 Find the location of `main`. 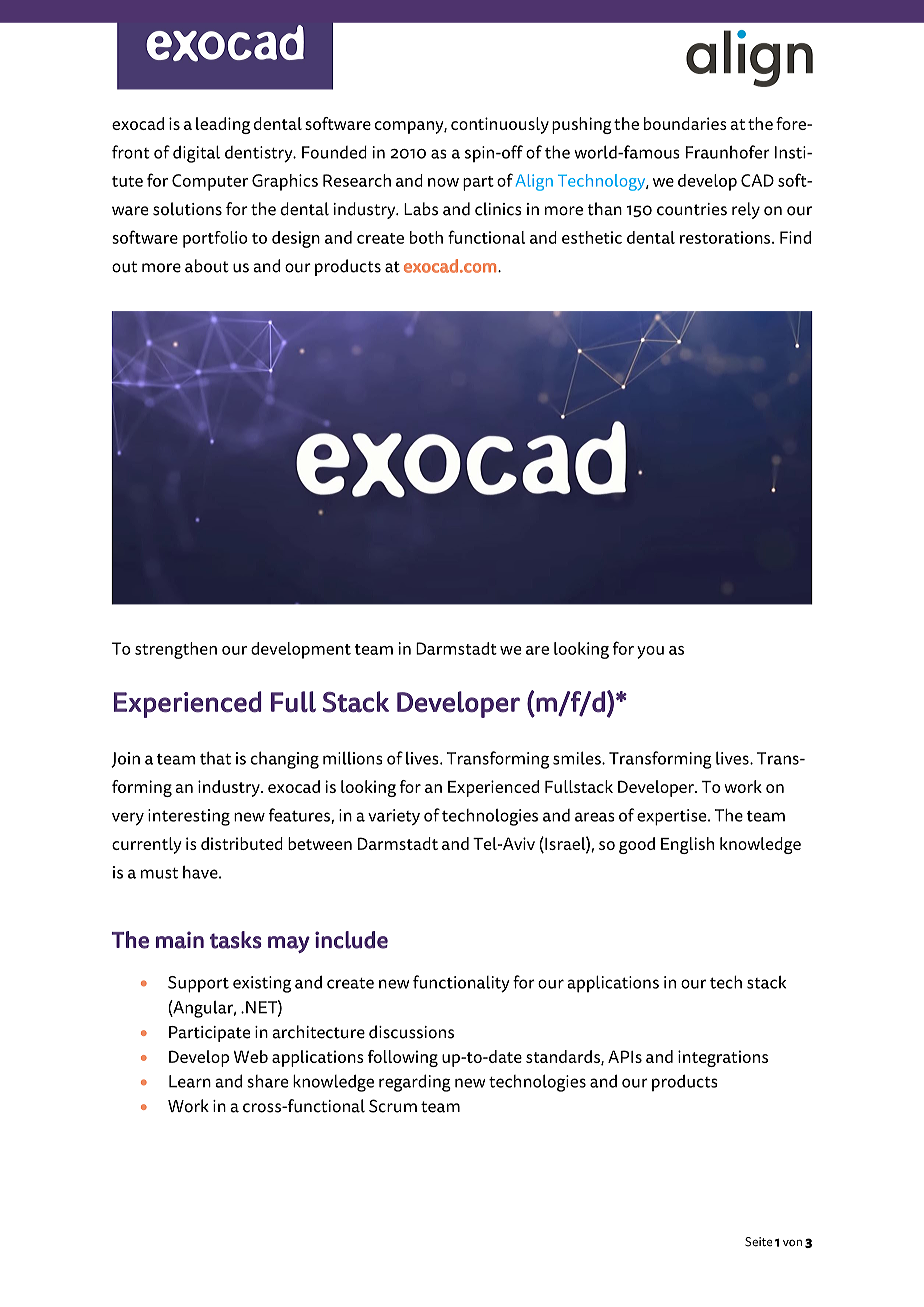

main is located at coordinates (180, 940).
